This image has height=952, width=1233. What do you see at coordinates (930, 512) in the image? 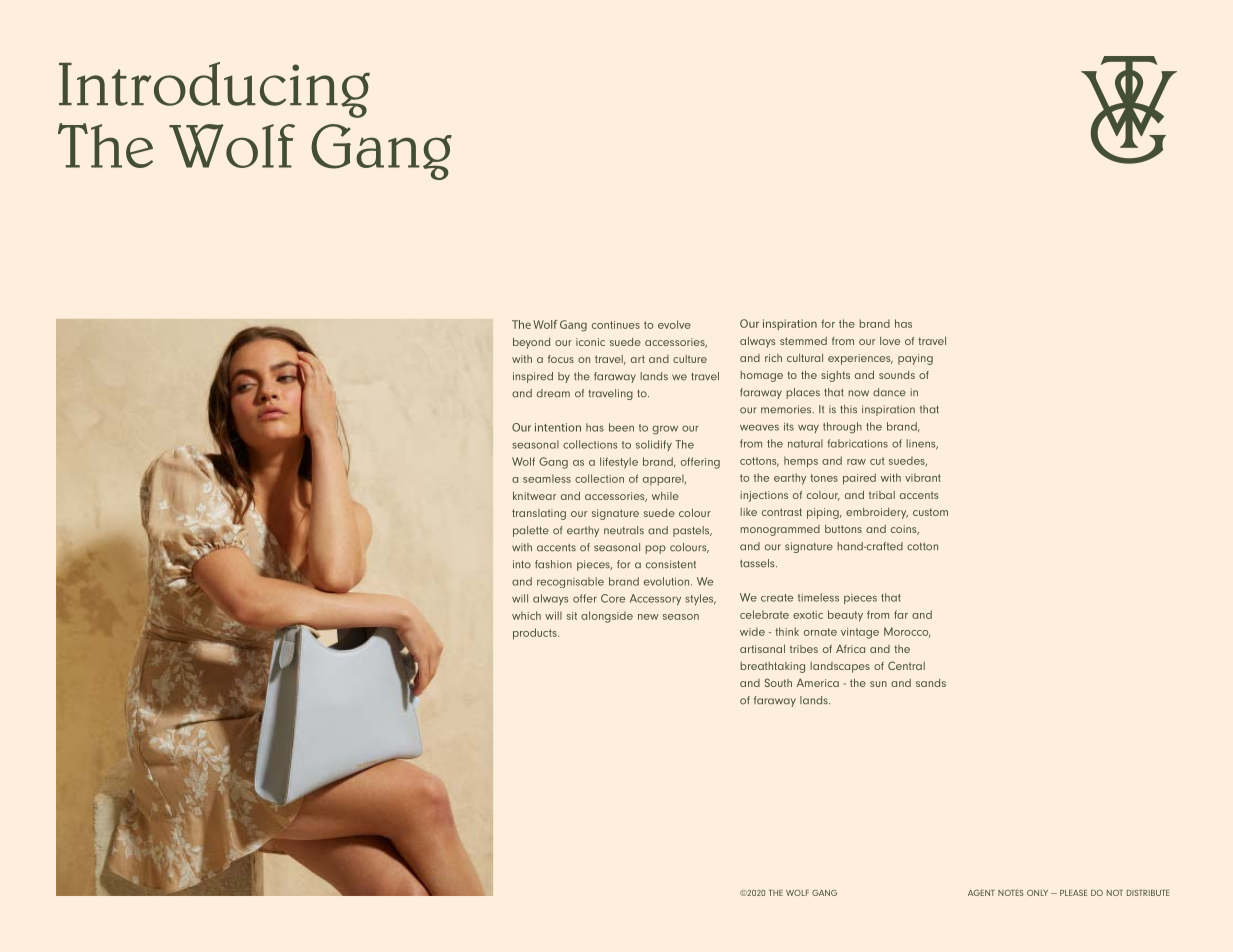
I see `custom` at bounding box center [930, 512].
